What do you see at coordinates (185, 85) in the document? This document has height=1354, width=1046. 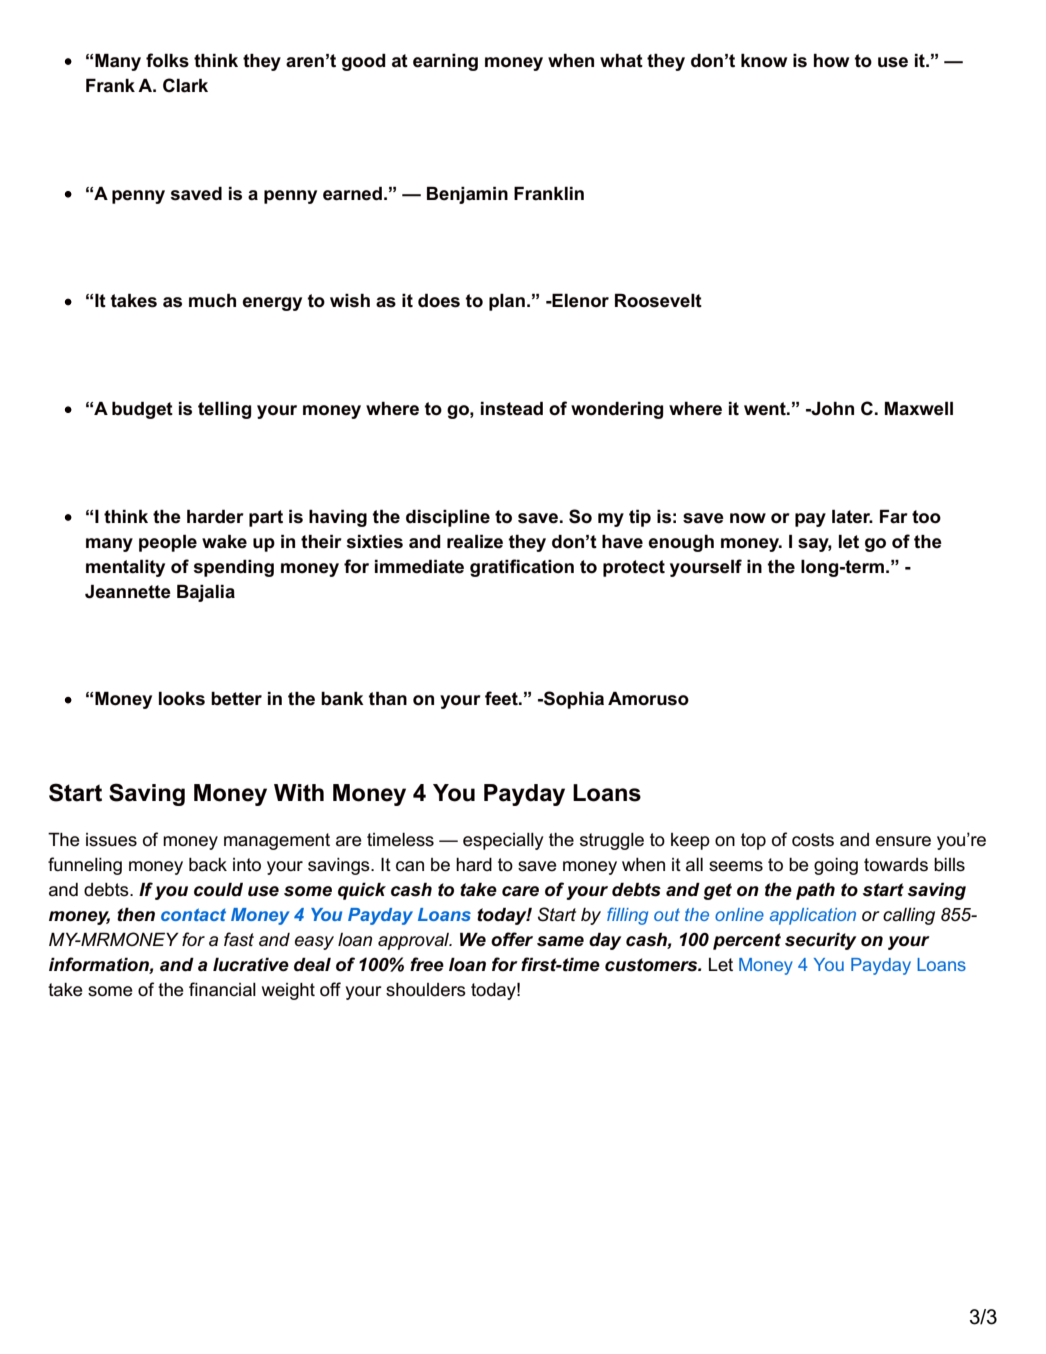 I see `Clark` at bounding box center [185, 85].
